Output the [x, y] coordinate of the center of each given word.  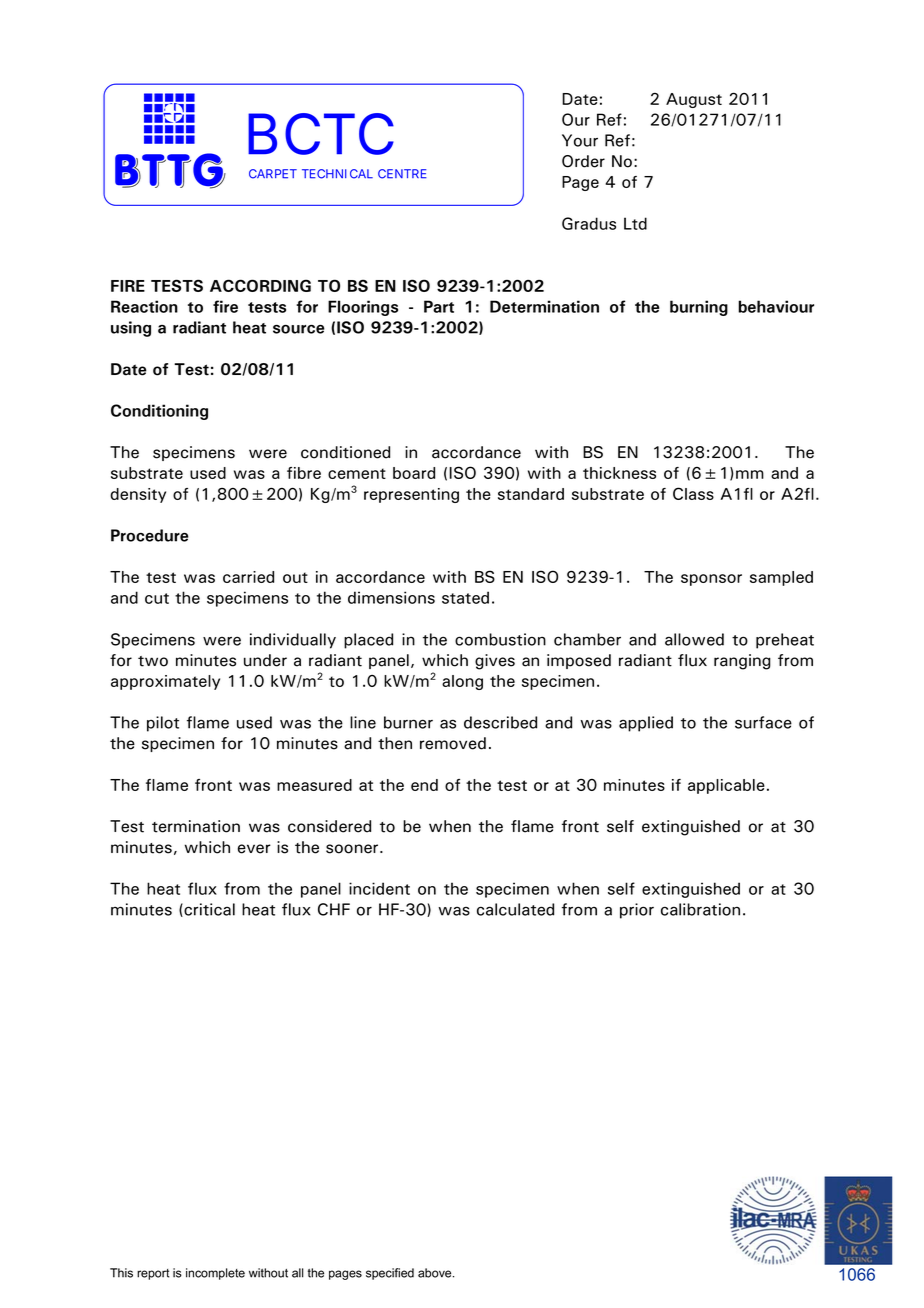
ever [254, 849]
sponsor [711, 580]
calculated [515, 909]
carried [248, 577]
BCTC [321, 134]
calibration [700, 909]
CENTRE [402, 174]
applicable [726, 786]
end [424, 785]
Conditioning [159, 412]
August [694, 100]
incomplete [215, 1274]
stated [465, 597]
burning [699, 308]
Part [439, 306]
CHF [334, 909]
